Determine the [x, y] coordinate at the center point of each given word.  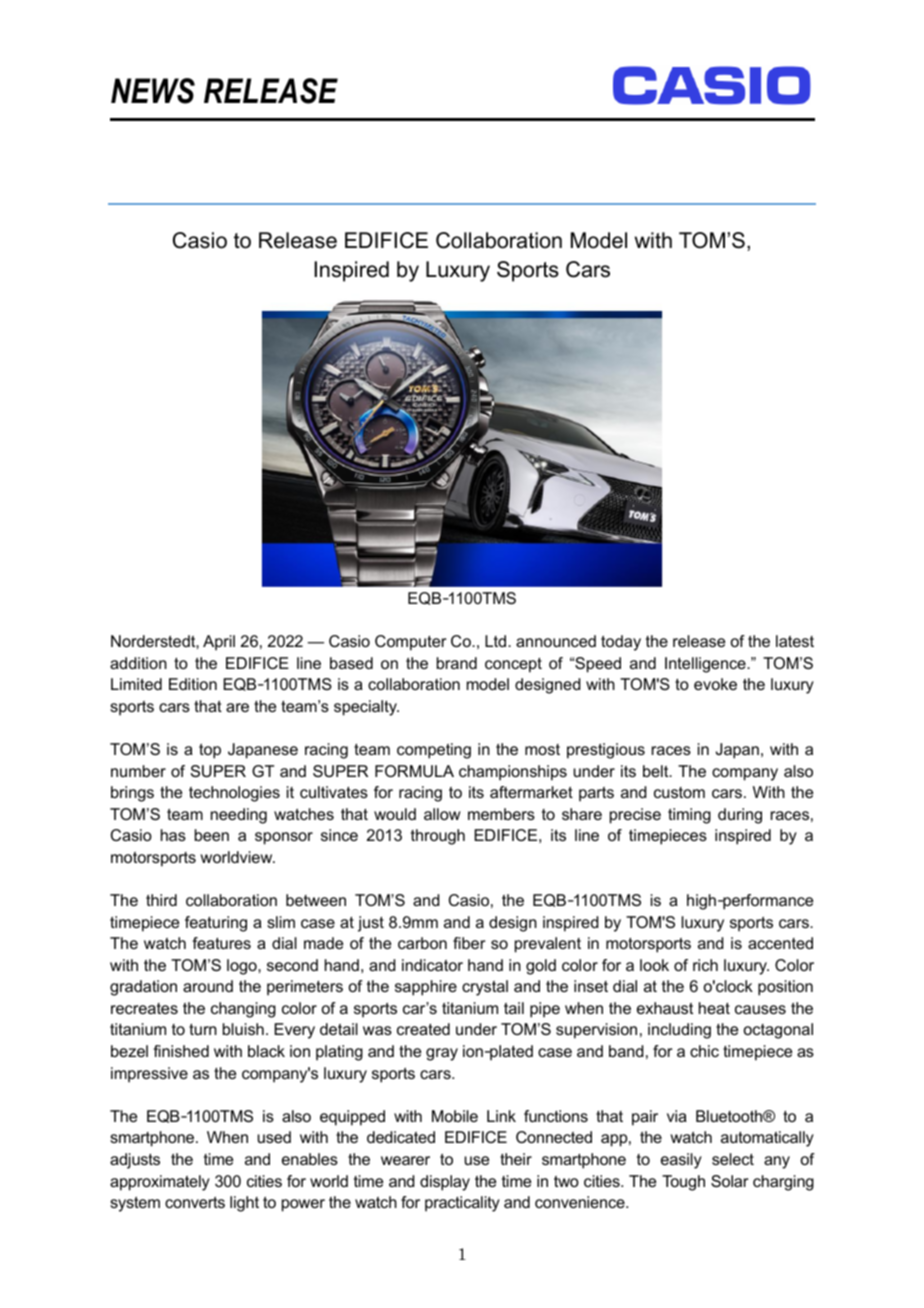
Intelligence [706, 665]
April [219, 643]
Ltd [497, 641]
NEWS [153, 91]
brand [457, 663]
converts [195, 1202]
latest [795, 641]
